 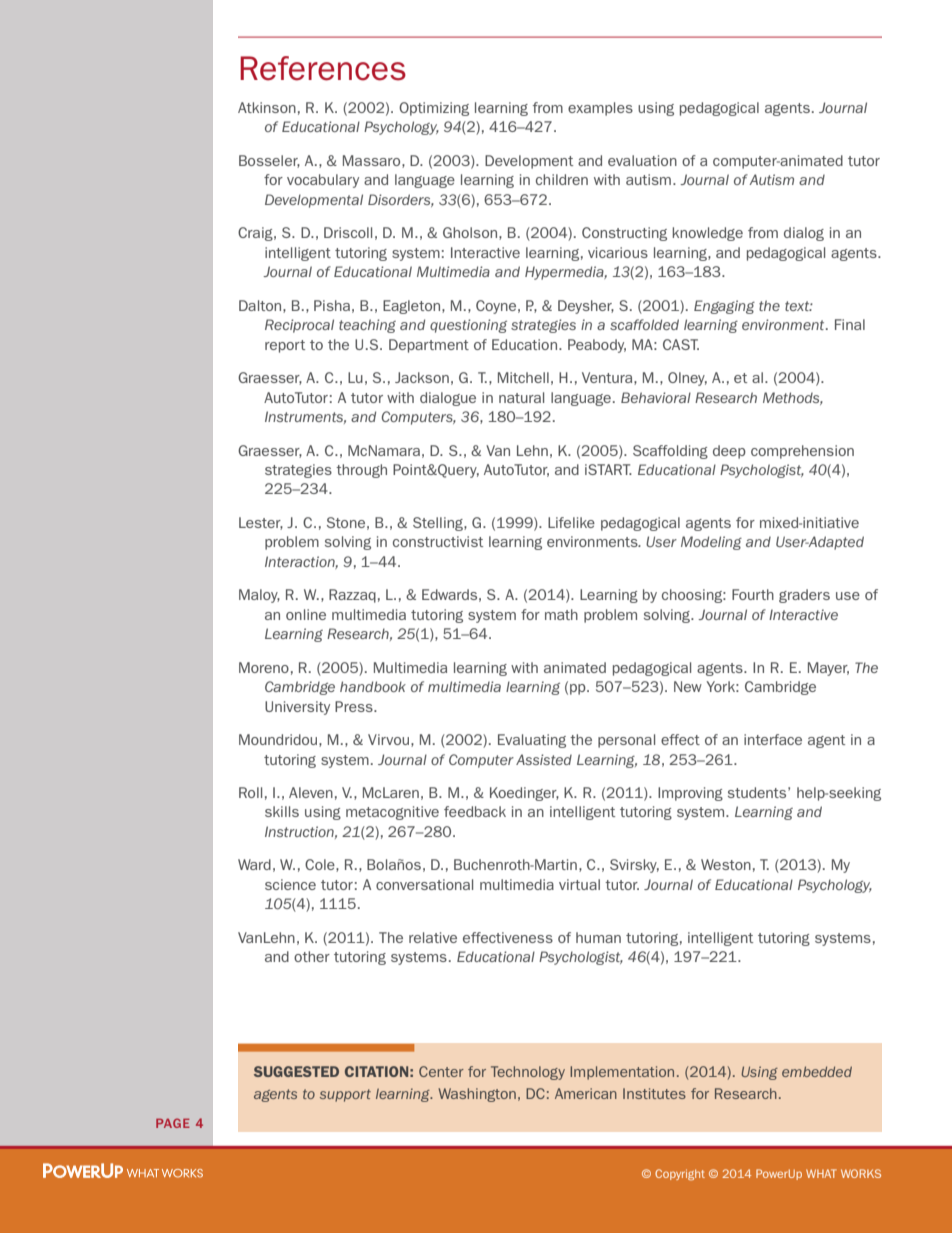 What do you see at coordinates (434, 109) in the image?
I see `Optimizing` at bounding box center [434, 109].
